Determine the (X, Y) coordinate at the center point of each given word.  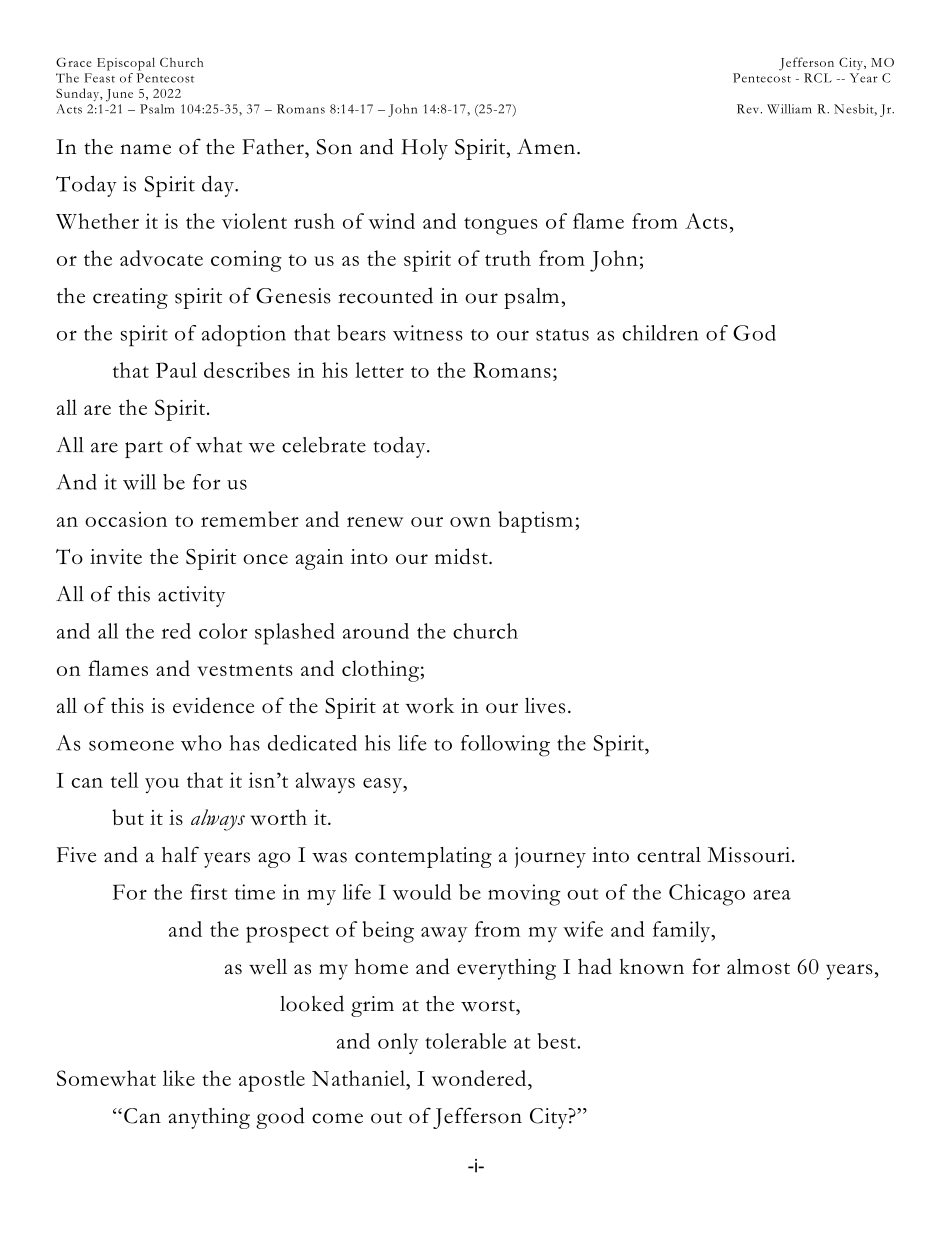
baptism (535, 522)
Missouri (748, 855)
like (179, 1078)
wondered (480, 1078)
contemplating (423, 857)
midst (462, 556)
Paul (176, 370)
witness (428, 333)
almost (758, 966)
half (180, 854)
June (119, 95)
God (754, 333)
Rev (749, 109)
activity (191, 596)
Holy (425, 149)
